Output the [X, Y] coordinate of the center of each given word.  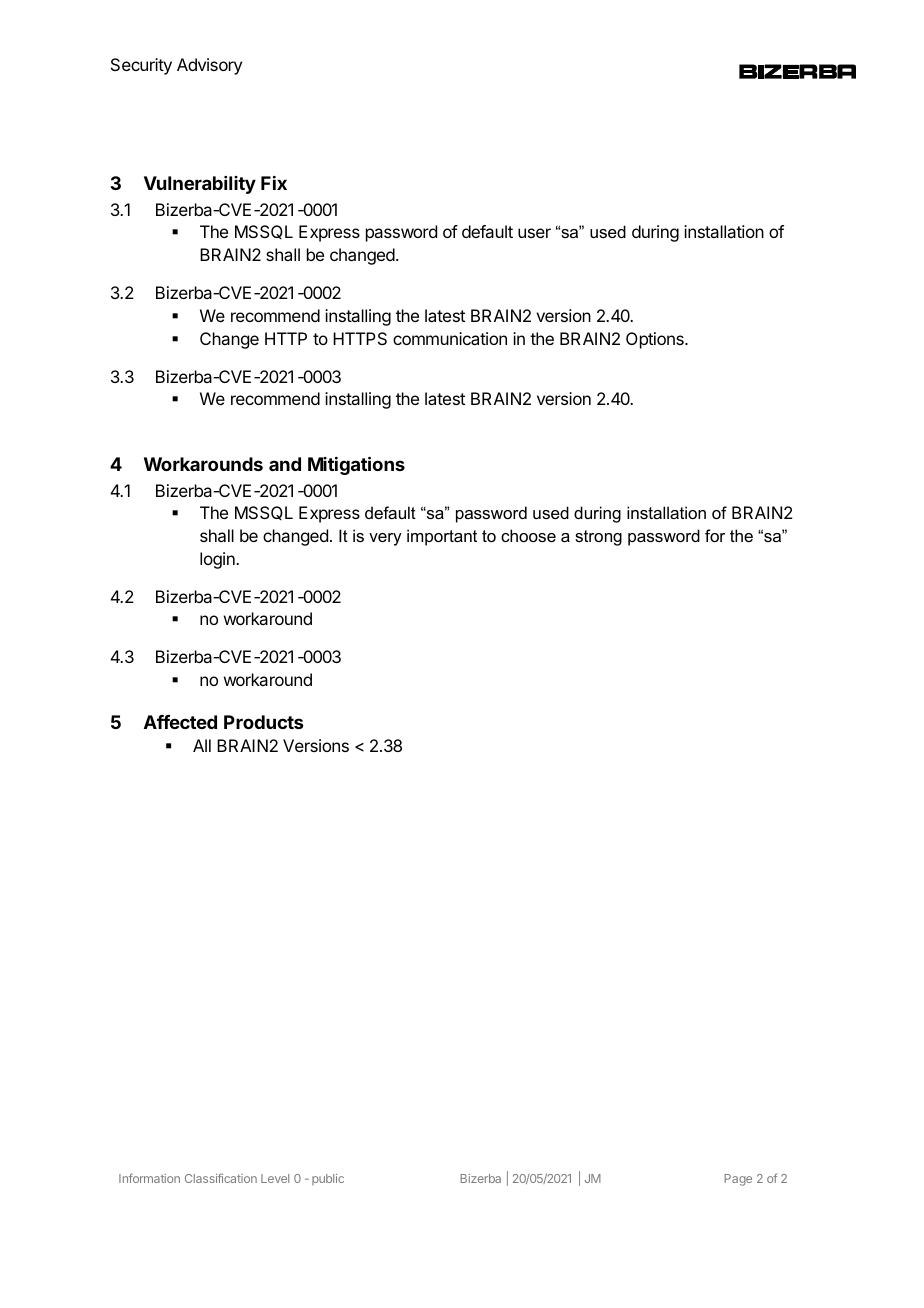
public [328, 1179]
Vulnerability [200, 185]
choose [528, 535]
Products [263, 722]
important [442, 537]
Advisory [209, 66]
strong [598, 538]
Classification [221, 1178]
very [385, 539]
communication [450, 338]
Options [656, 340]
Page [738, 1180]
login [218, 560]
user [534, 233]
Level [275, 1178]
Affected [180, 722]
